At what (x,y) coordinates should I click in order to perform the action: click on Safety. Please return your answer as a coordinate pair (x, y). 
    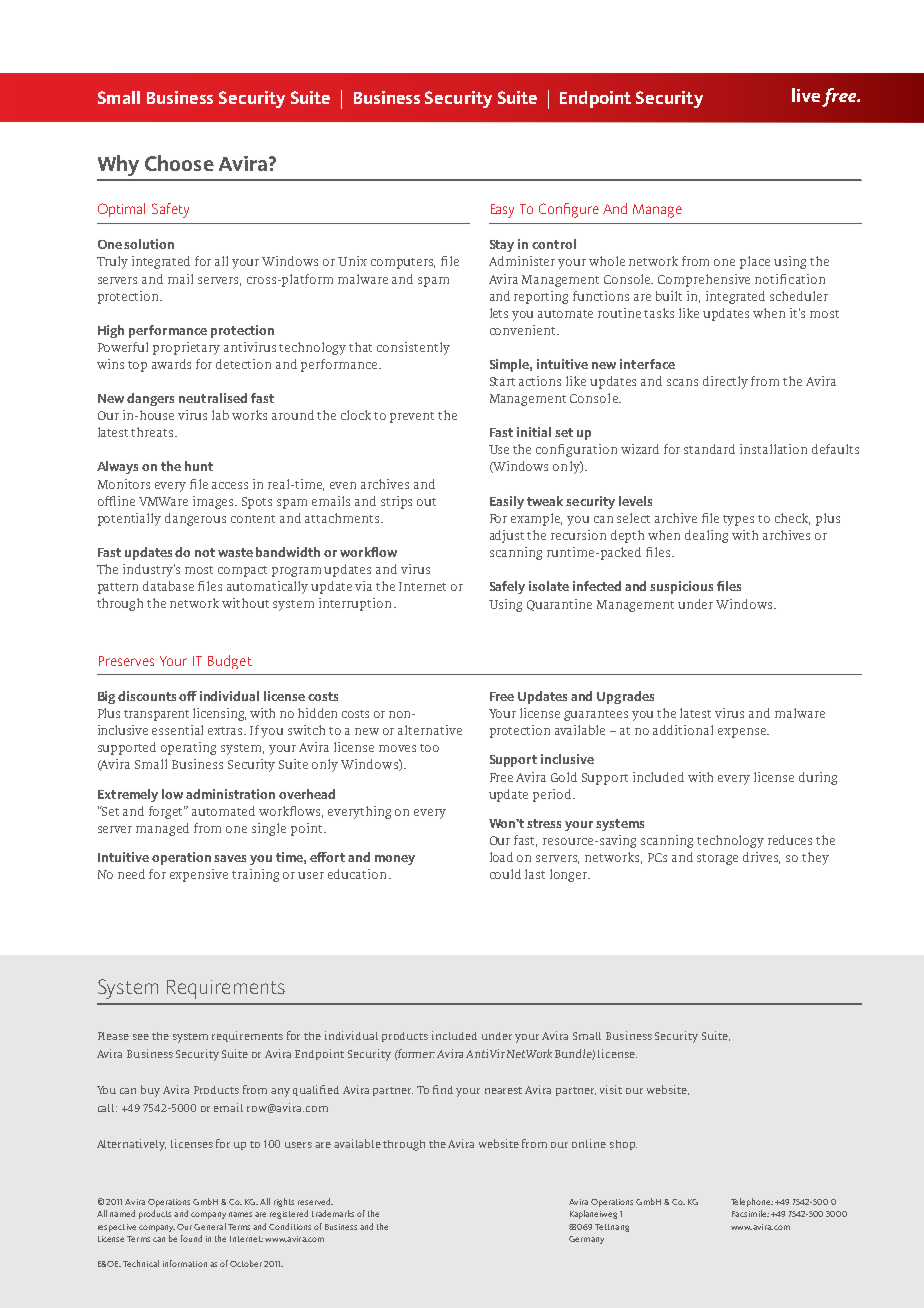
    Looking at the image, I should click on (170, 210).
